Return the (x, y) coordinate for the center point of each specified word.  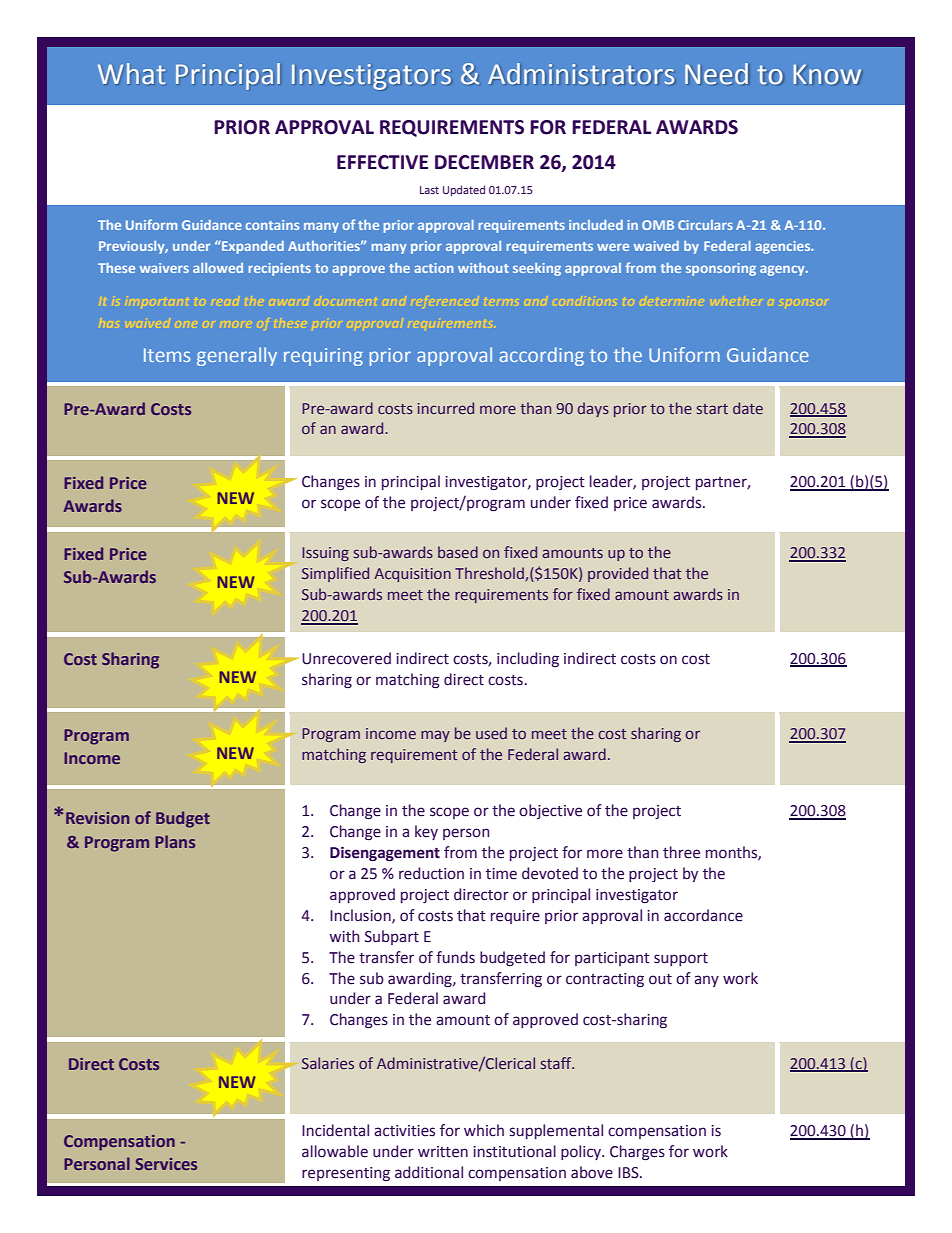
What (131, 73)
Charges (637, 1152)
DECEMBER (484, 162)
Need (717, 73)
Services (166, 1164)
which (484, 1130)
